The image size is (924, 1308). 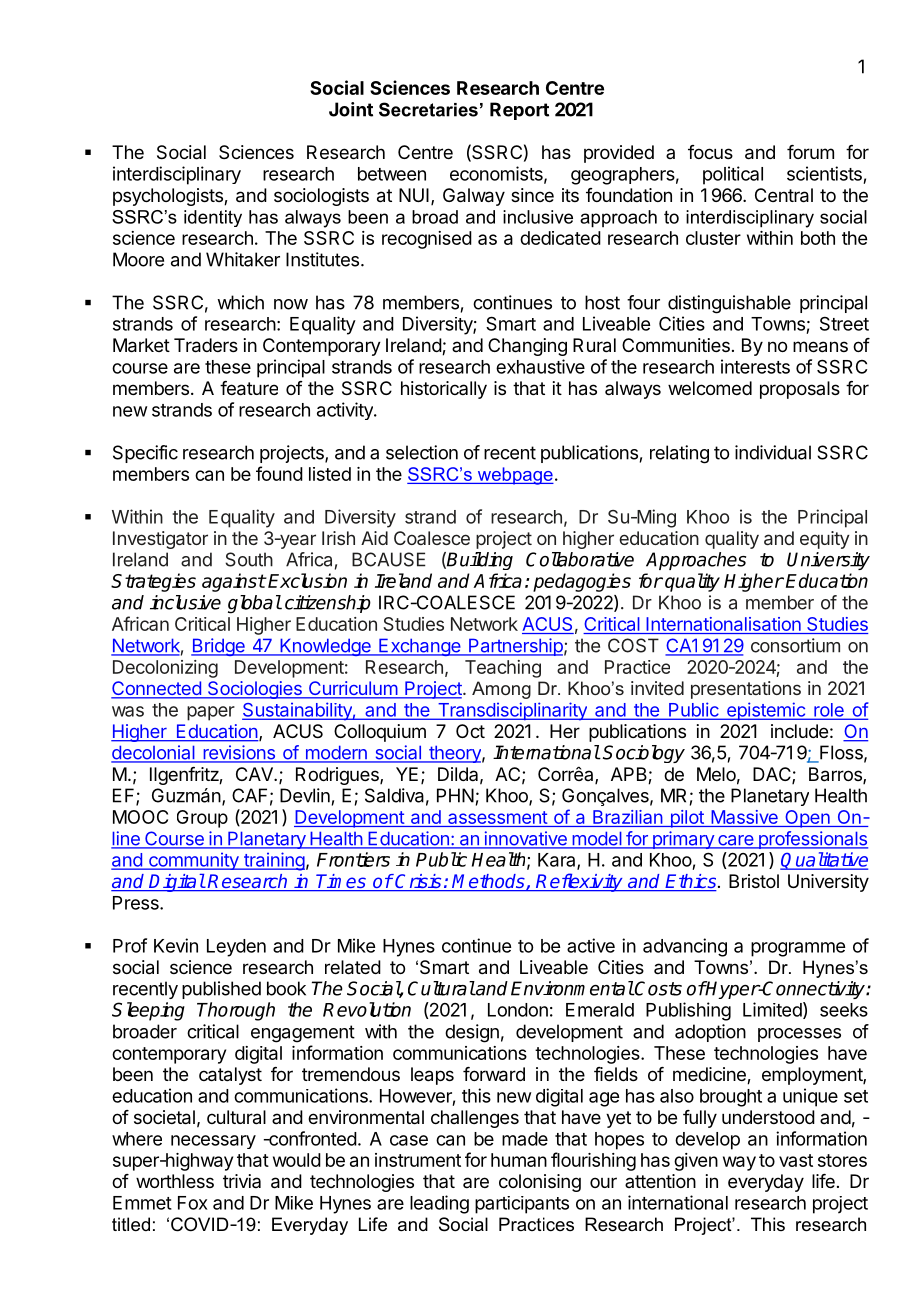 What do you see at coordinates (810, 152) in the screenshot?
I see `forum` at bounding box center [810, 152].
